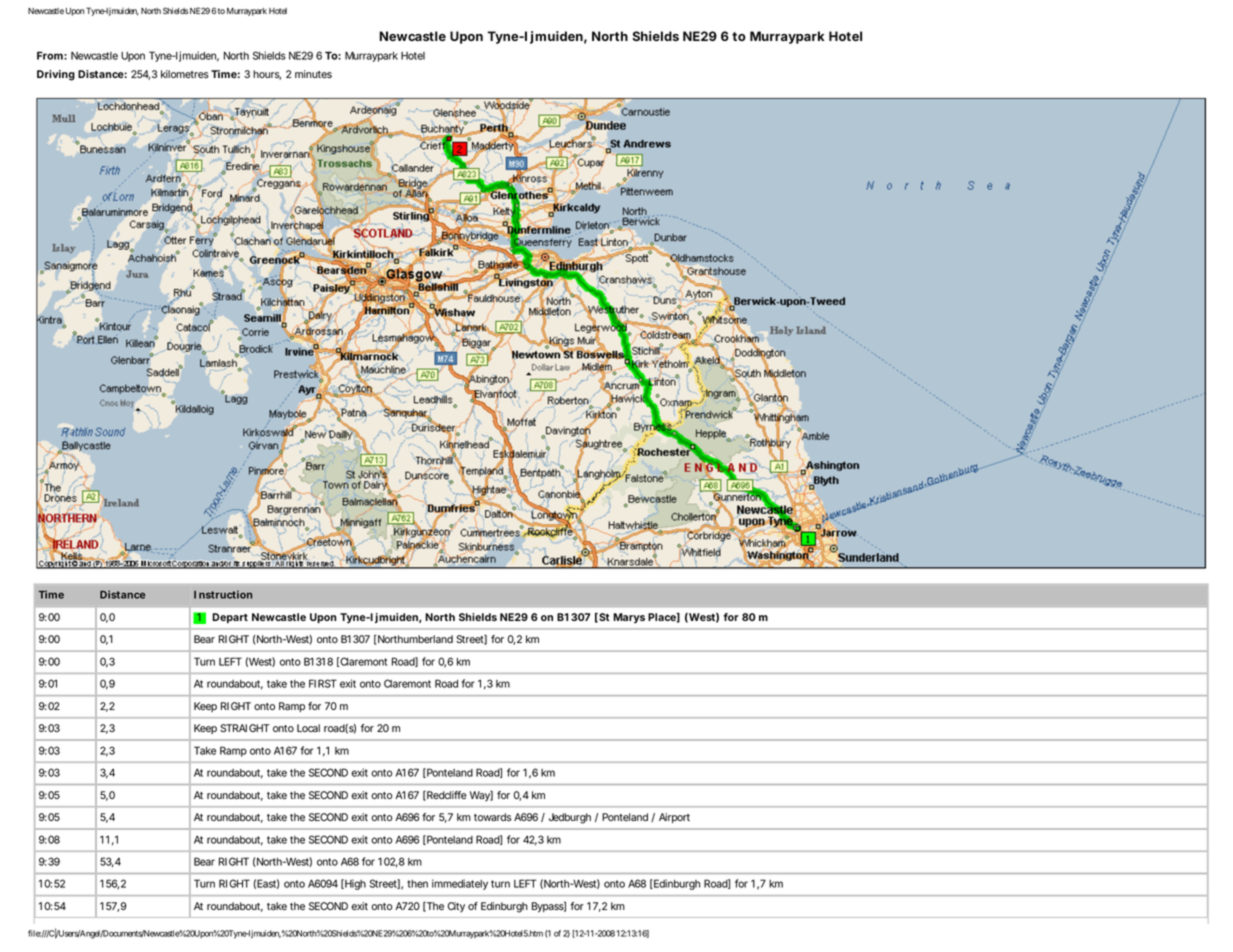 This screenshot has height=952, width=1233. What do you see at coordinates (230, 618) in the screenshot?
I see `Depart` at bounding box center [230, 618].
